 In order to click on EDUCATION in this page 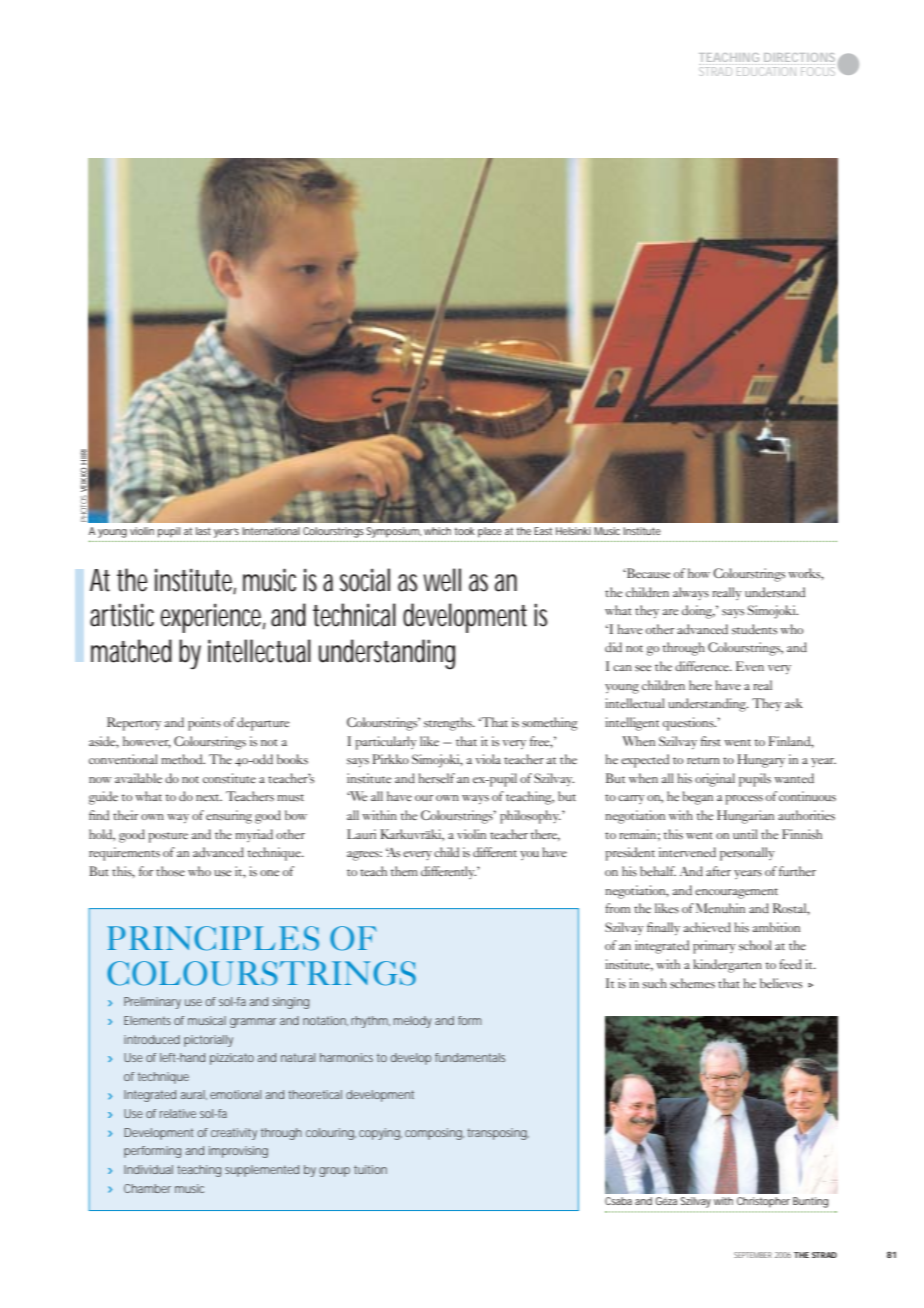, I will do `click(766, 70)`.
